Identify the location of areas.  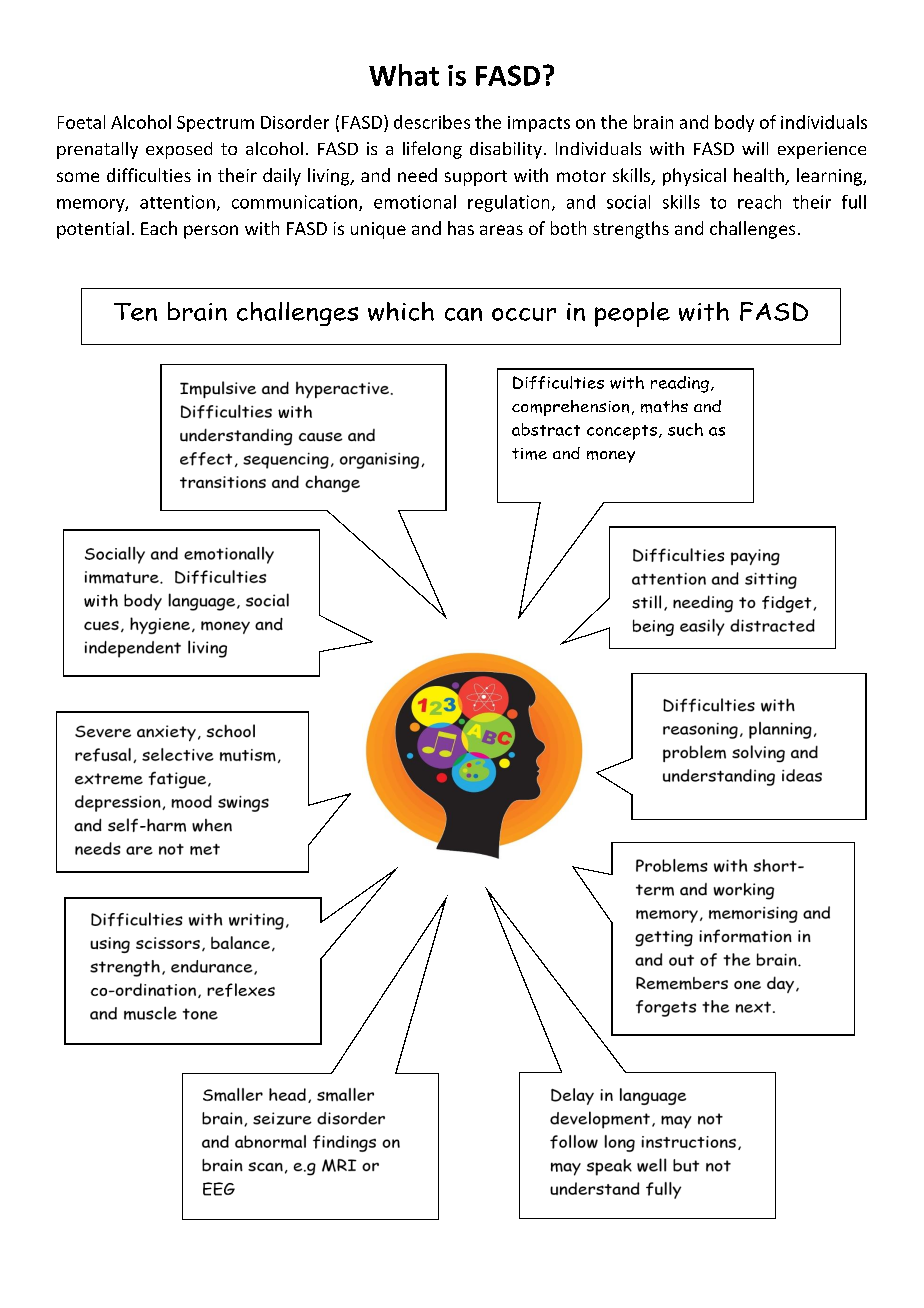
(501, 230).
